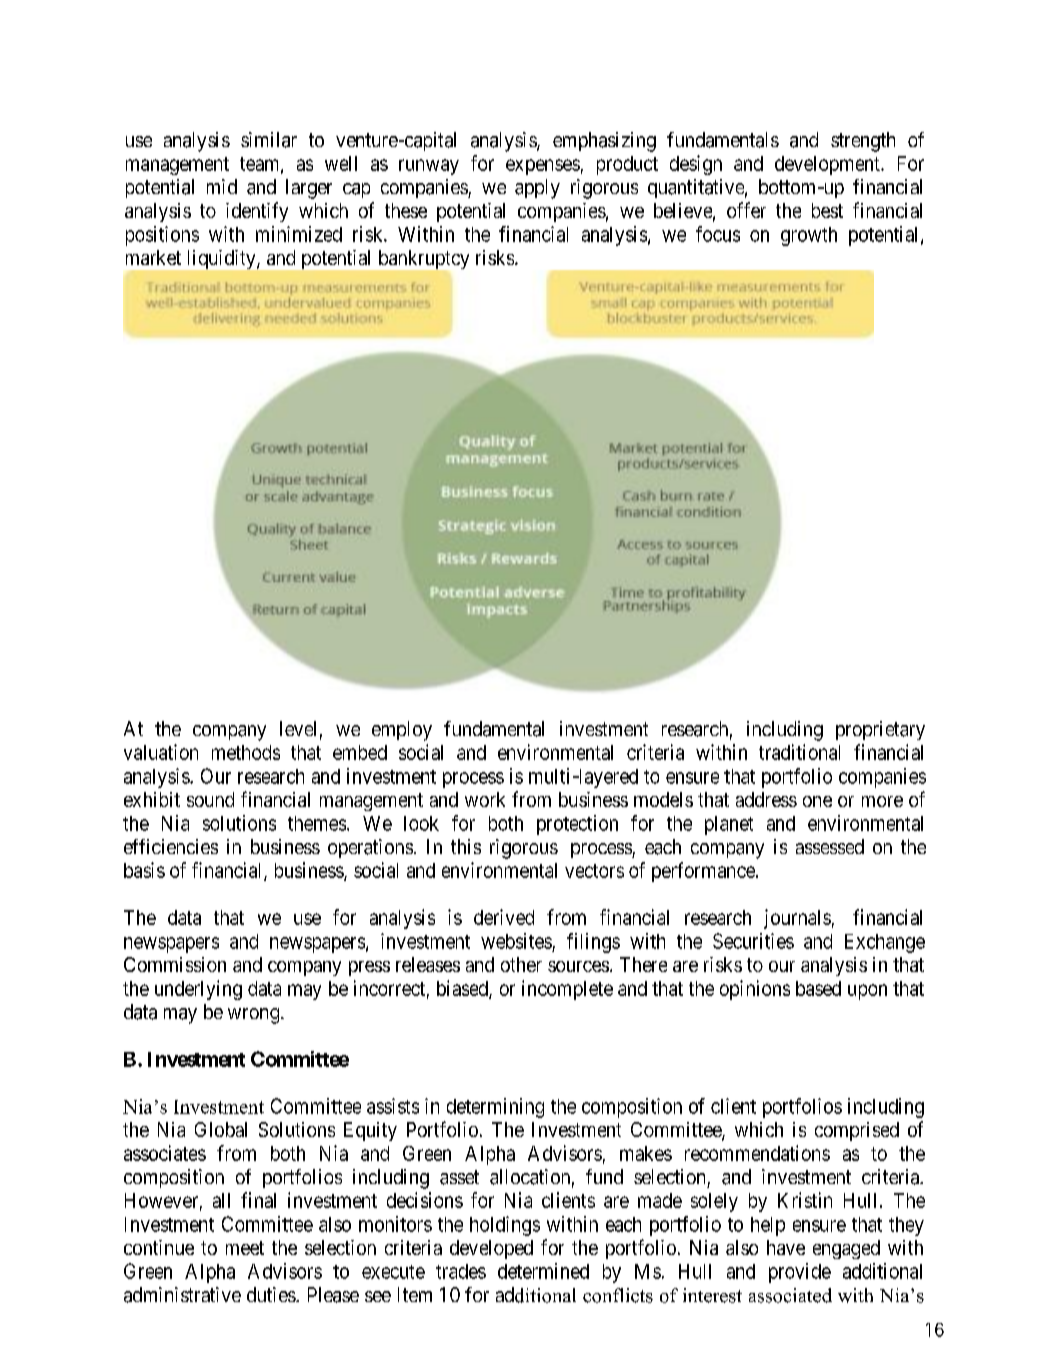 This screenshot has height=1353, width=1046. I want to click on mid, so click(222, 186).
